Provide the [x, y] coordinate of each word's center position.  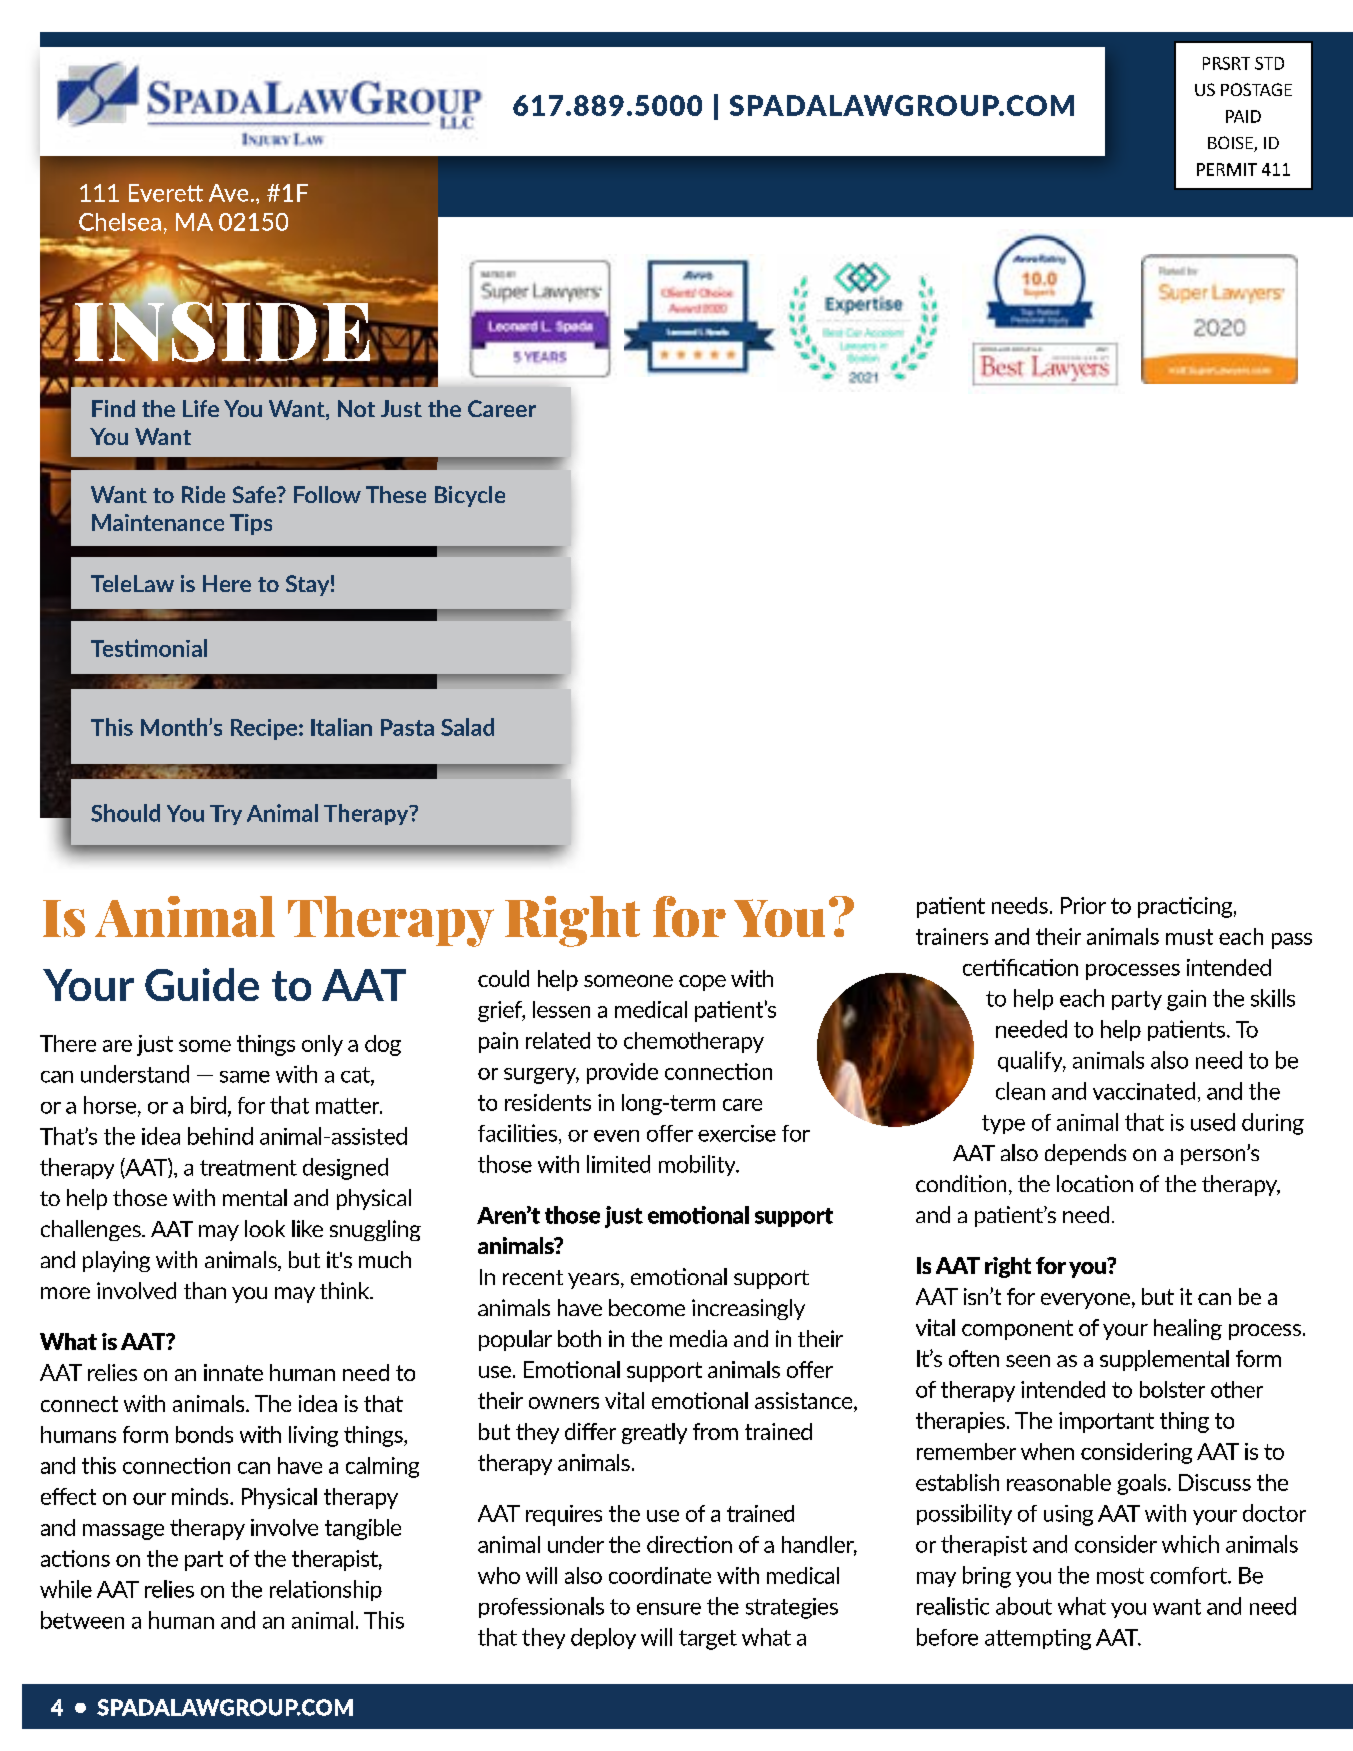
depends [1085, 1154]
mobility [698, 1165]
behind [220, 1136]
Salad [467, 727]
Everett [166, 193]
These [396, 494]
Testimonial [149, 648]
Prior [1083, 905]
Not [356, 408]
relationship [326, 1590]
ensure [669, 1609]
